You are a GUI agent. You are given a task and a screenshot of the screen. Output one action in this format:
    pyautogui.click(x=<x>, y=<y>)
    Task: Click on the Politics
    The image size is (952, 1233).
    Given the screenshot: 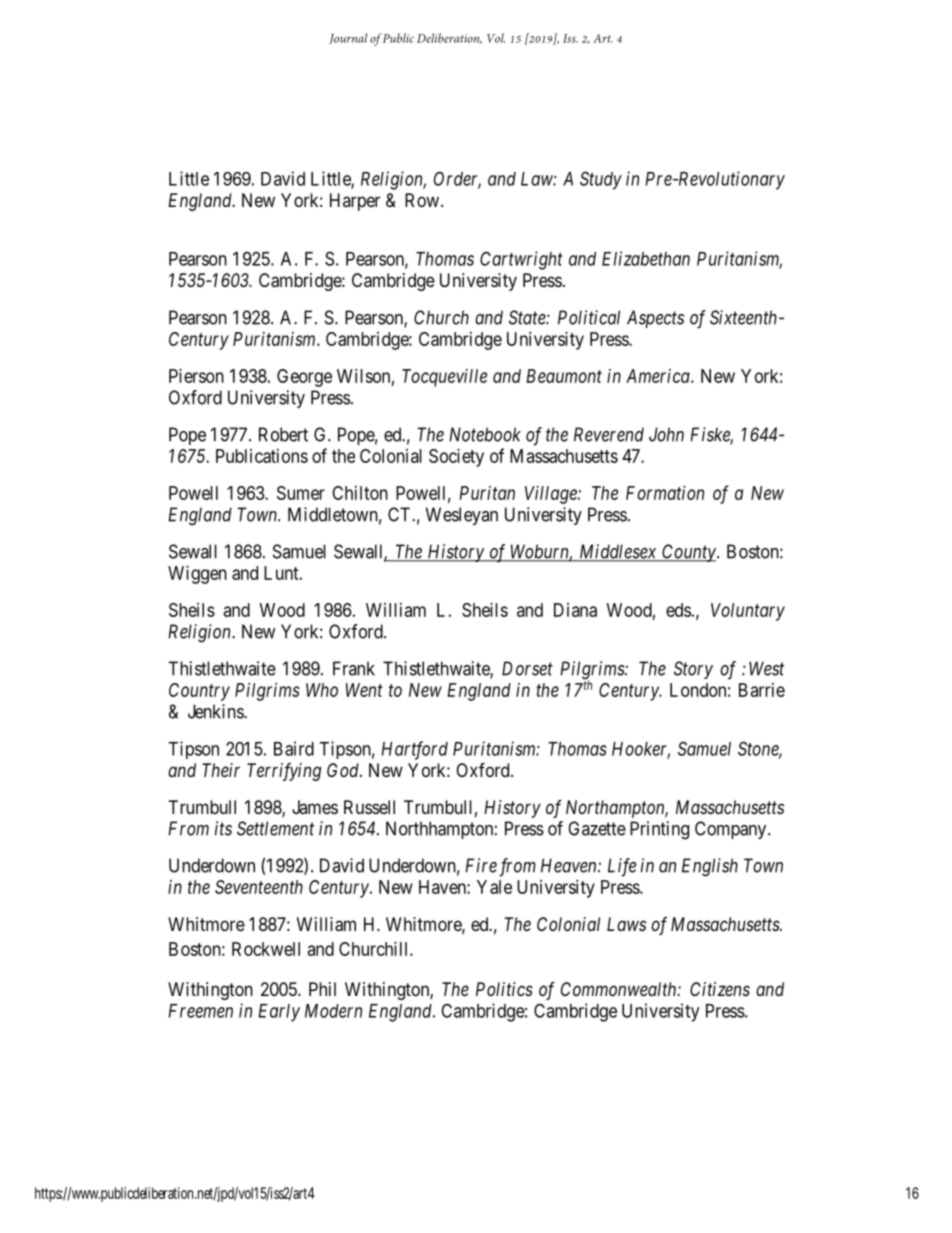 What is the action you would take?
    pyautogui.click(x=504, y=989)
